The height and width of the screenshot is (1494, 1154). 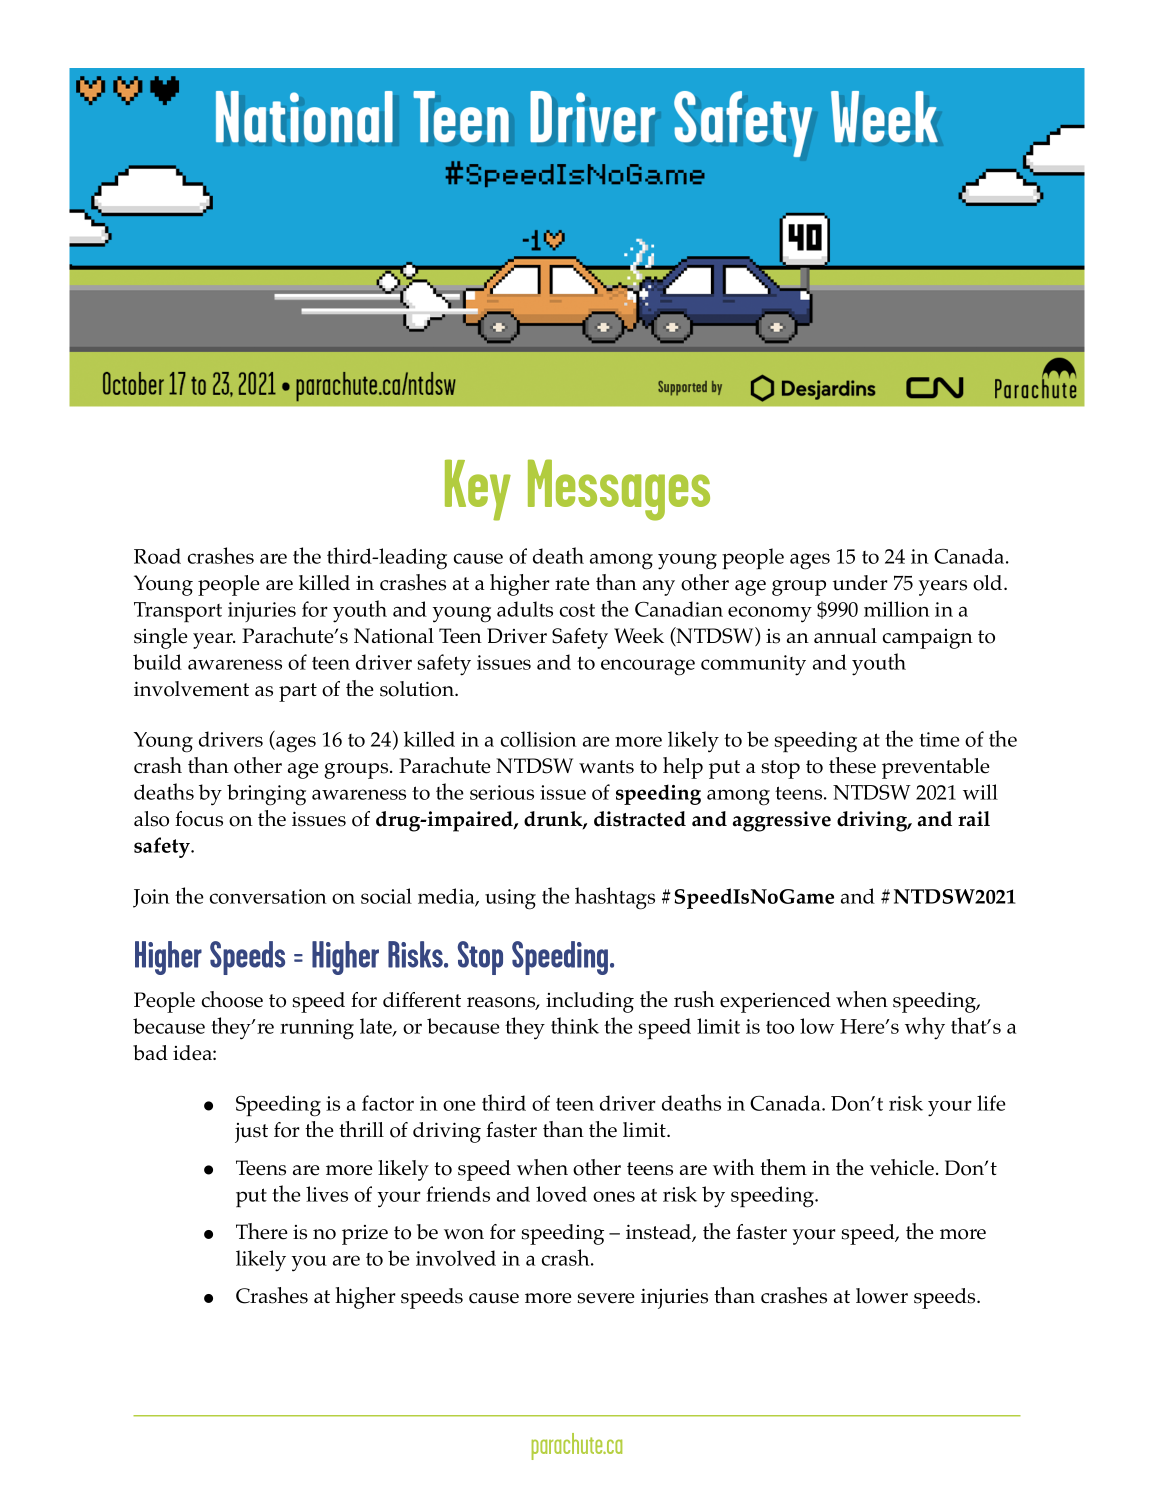 I want to click on under, so click(x=860, y=583).
